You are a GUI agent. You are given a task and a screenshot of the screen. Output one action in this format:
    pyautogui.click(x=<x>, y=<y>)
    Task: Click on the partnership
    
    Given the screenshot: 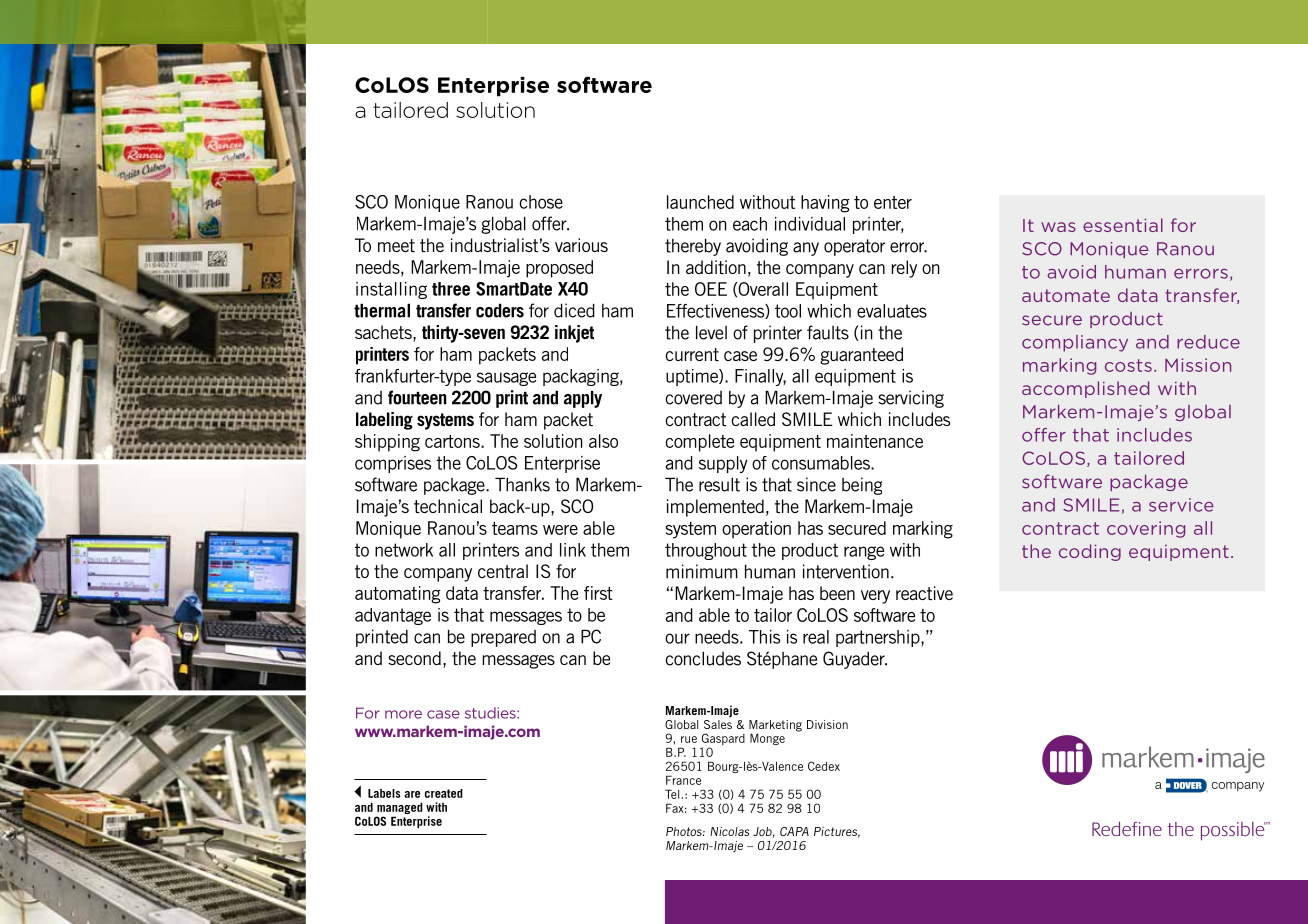 What is the action you would take?
    pyautogui.click(x=879, y=638)
